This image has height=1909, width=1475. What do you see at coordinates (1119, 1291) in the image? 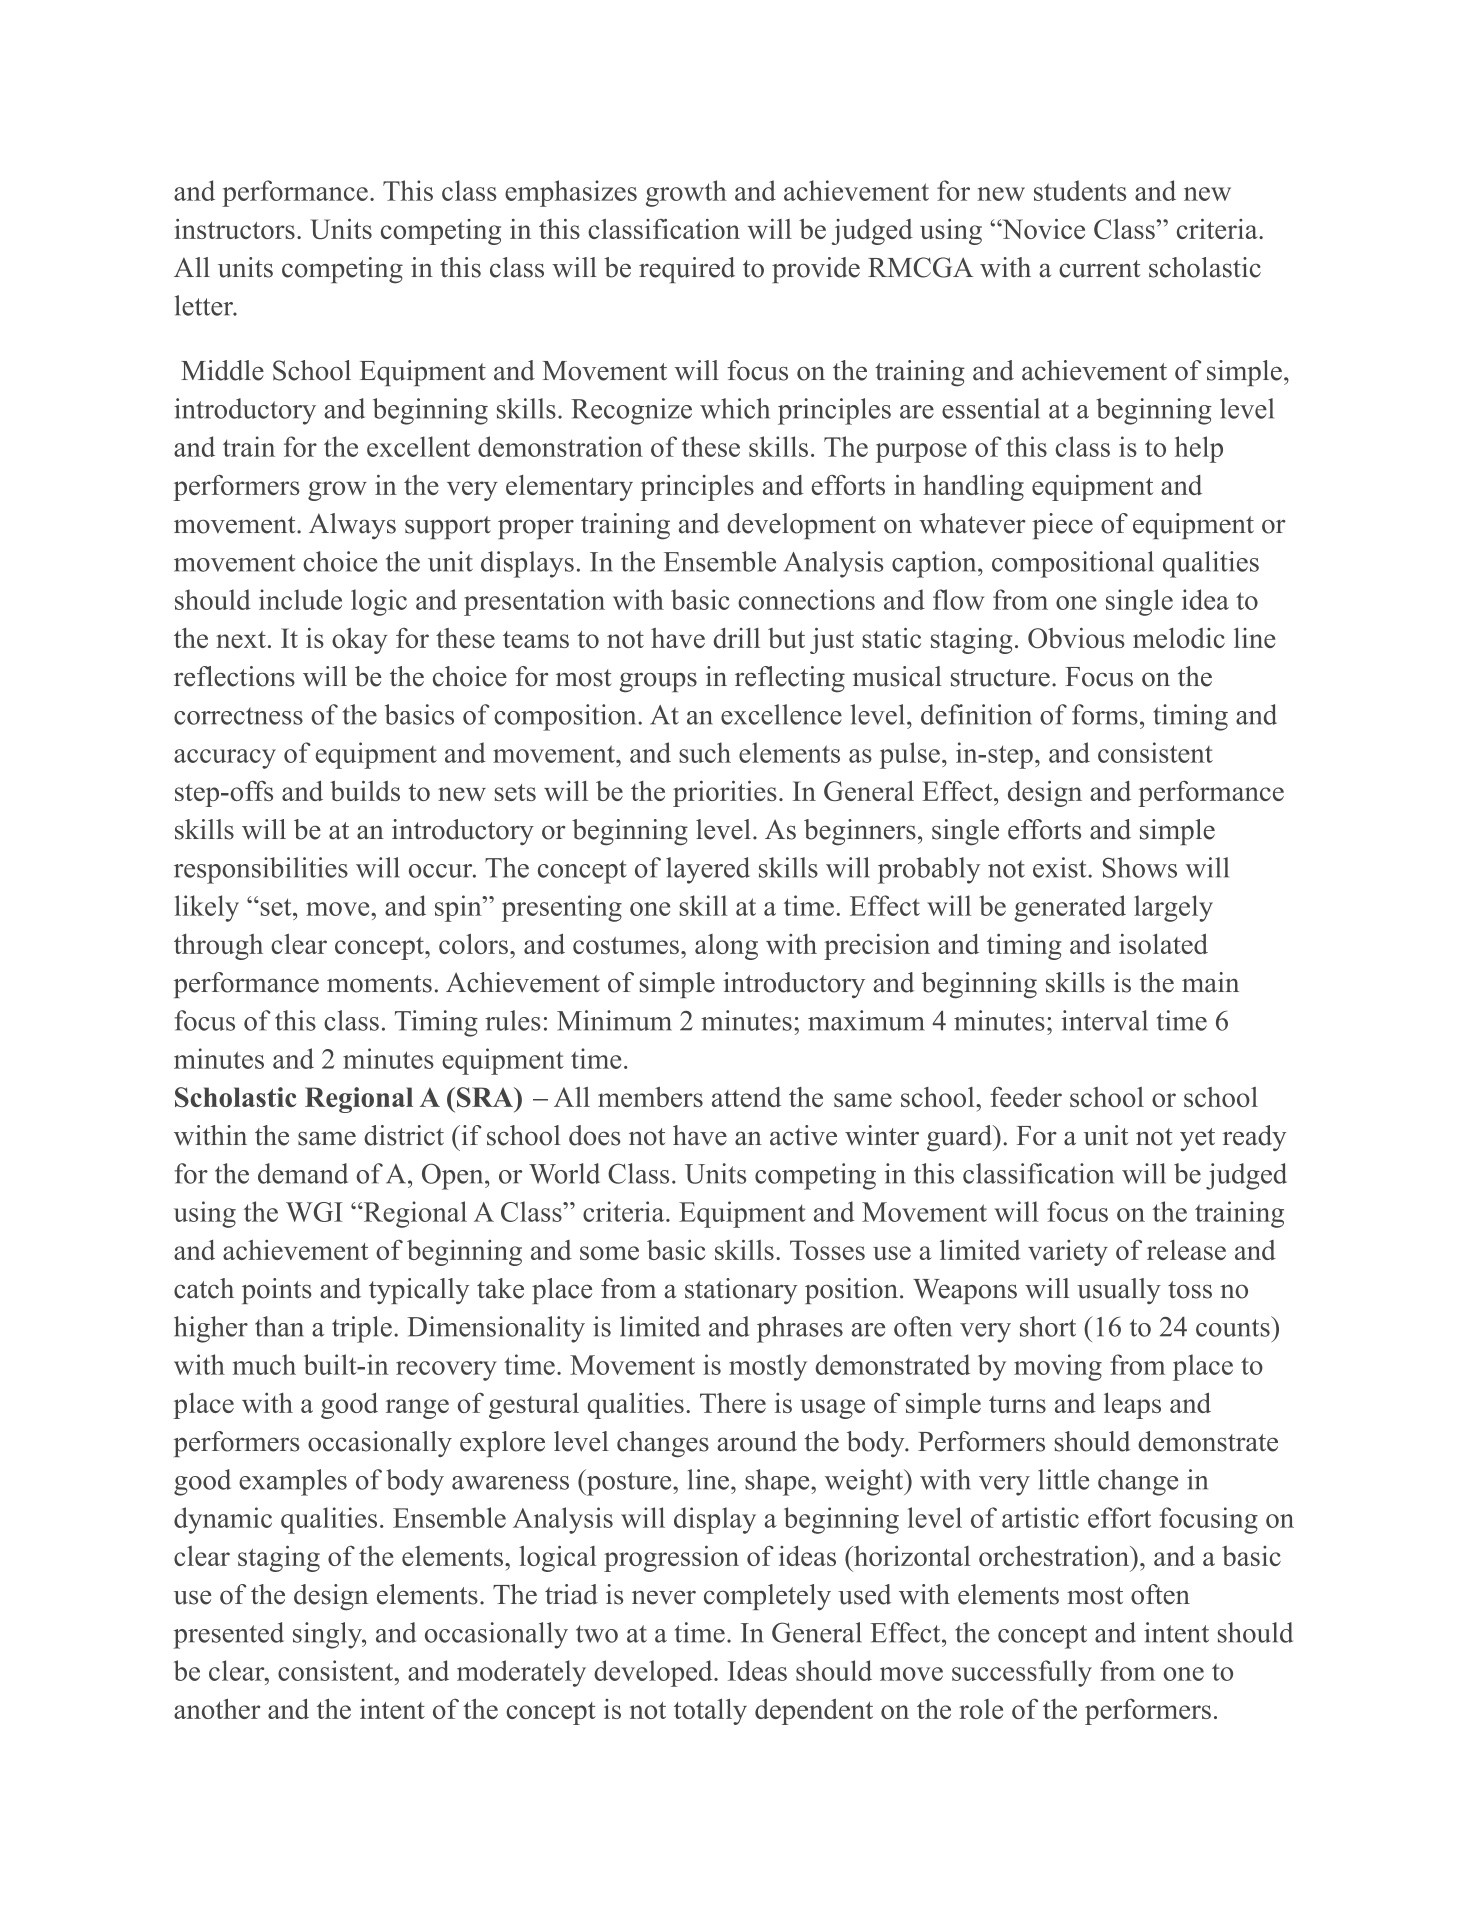
I see `usually` at bounding box center [1119, 1291].
